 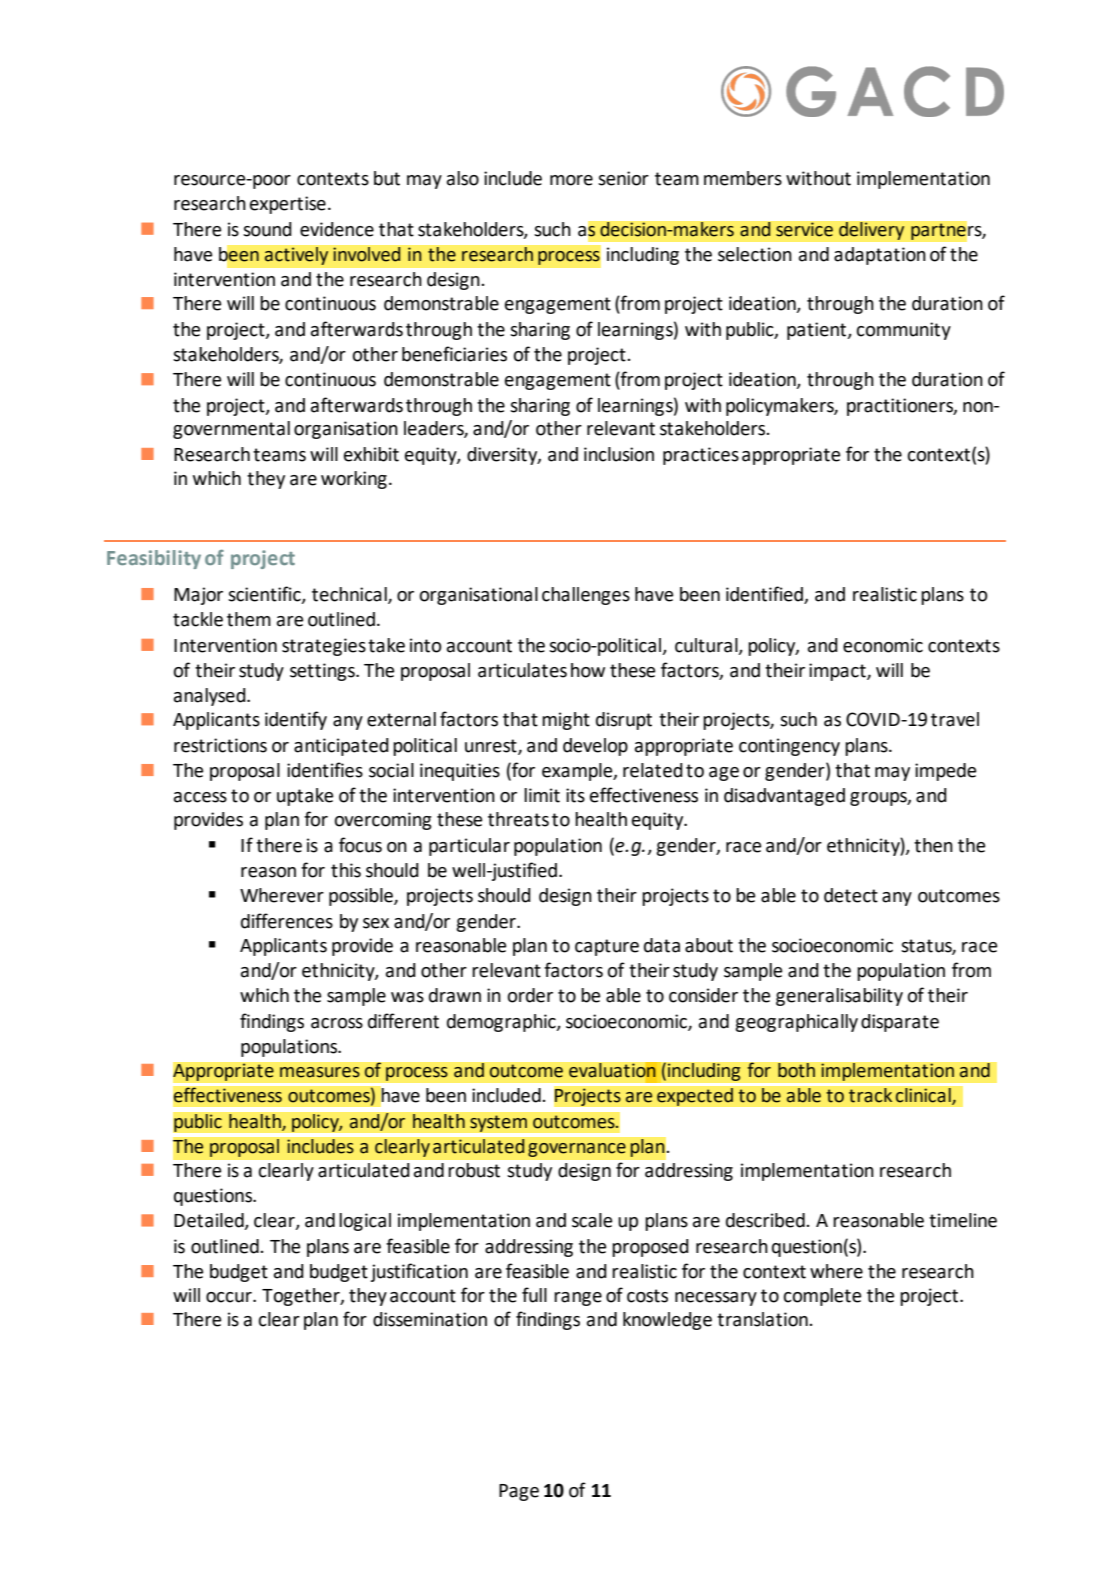 I want to click on impact, so click(x=838, y=672).
